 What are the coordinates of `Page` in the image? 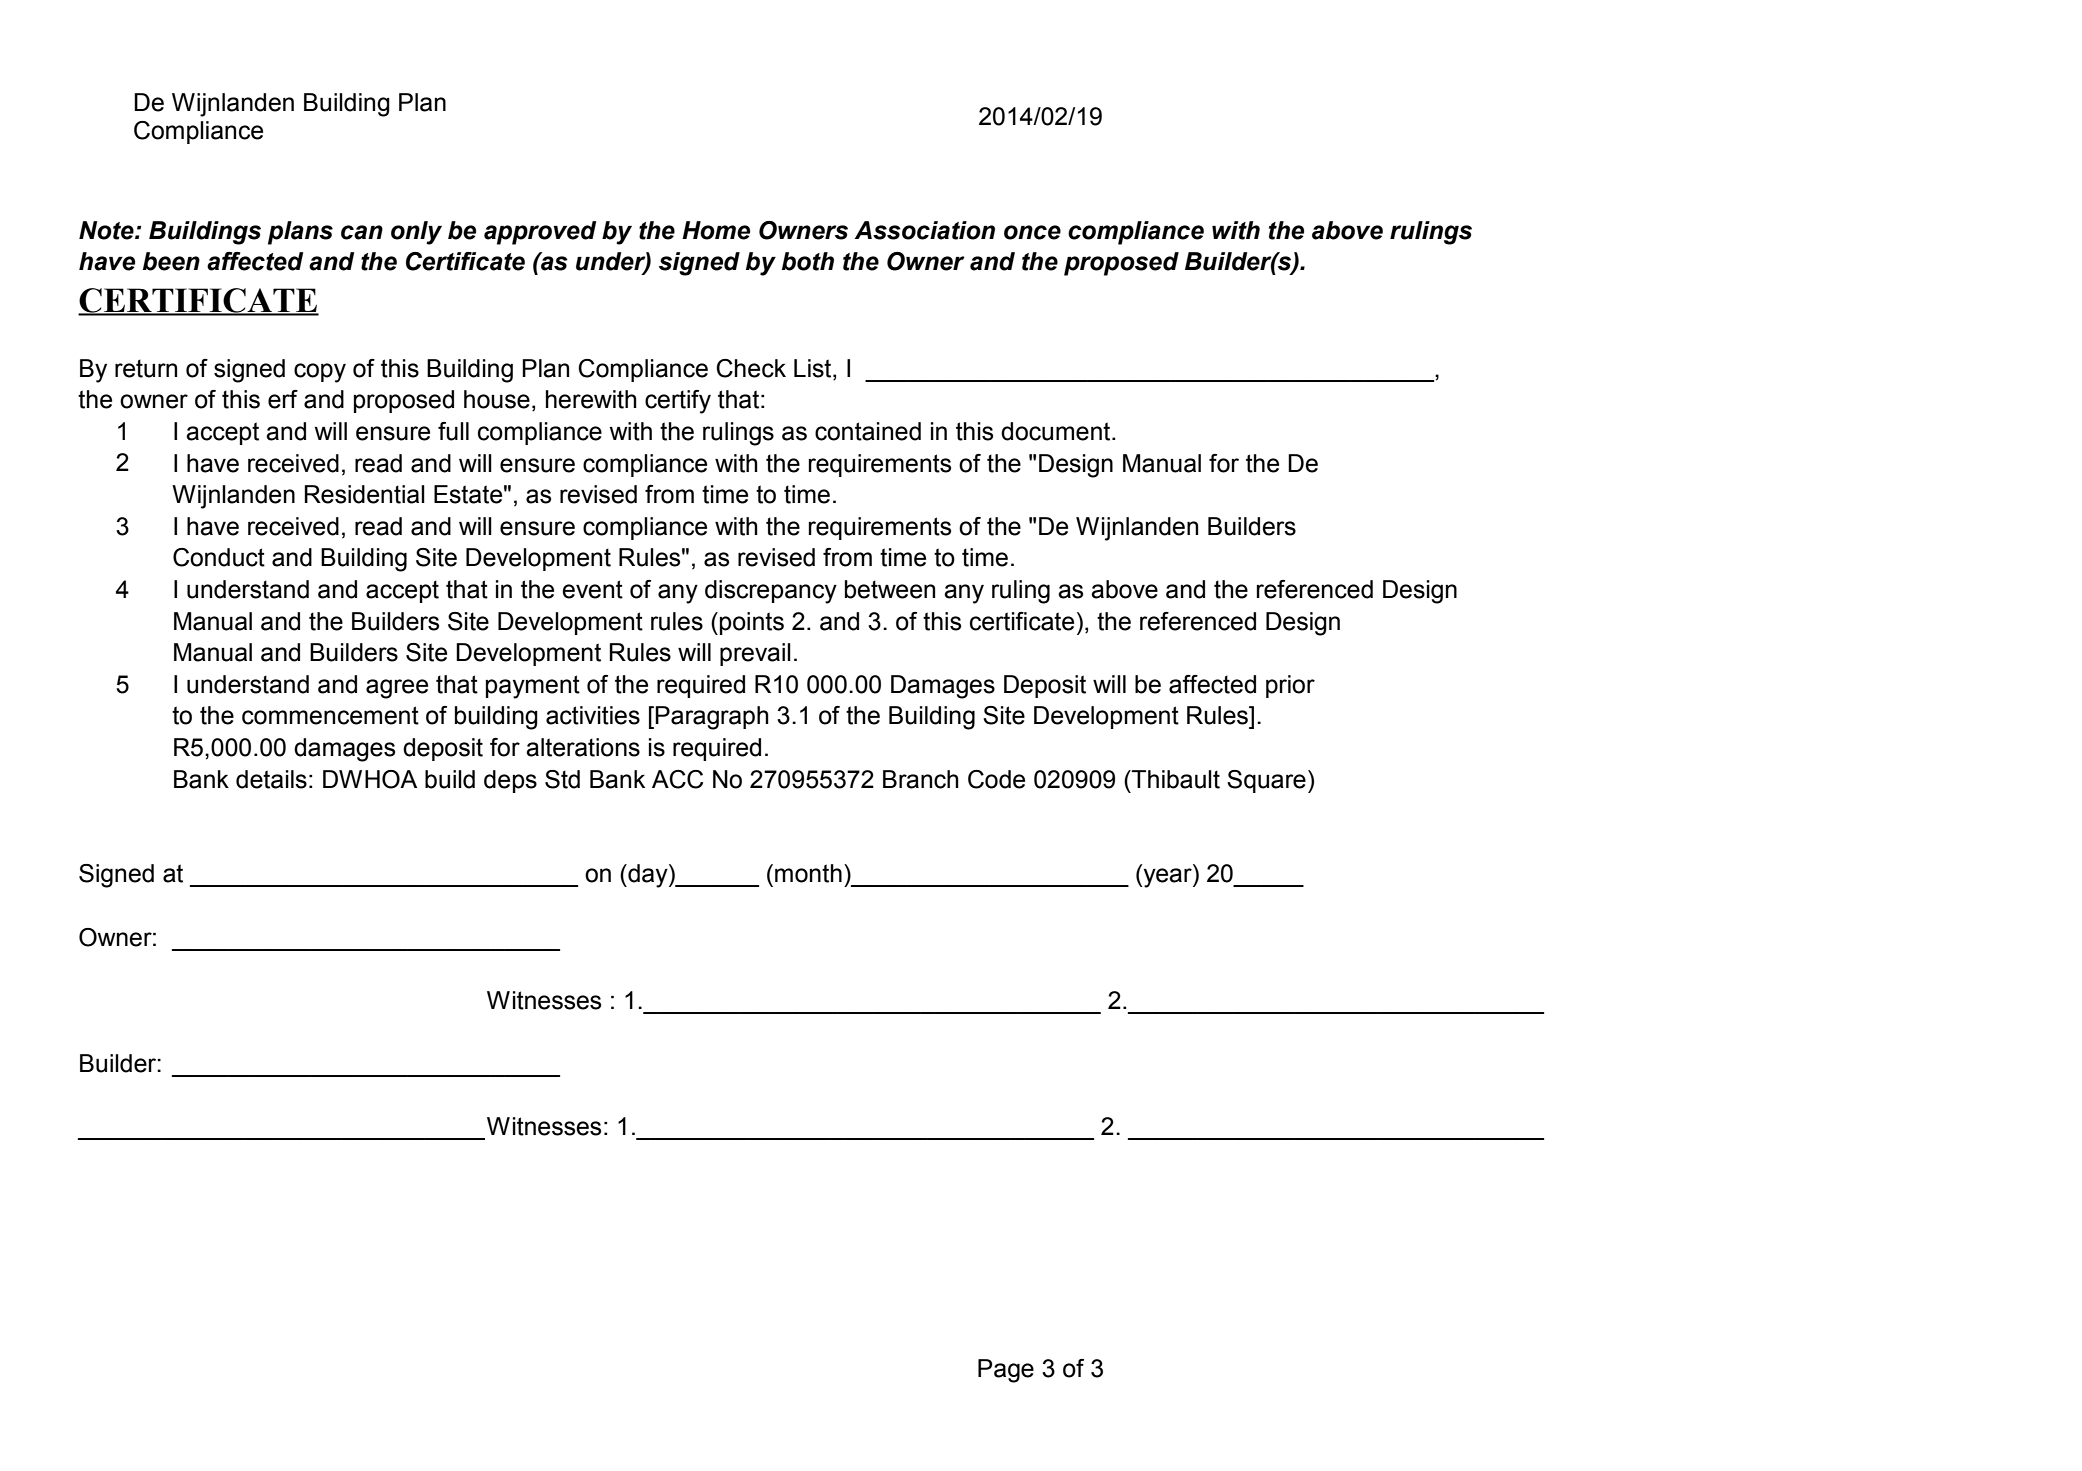 It's located at (1006, 1371).
